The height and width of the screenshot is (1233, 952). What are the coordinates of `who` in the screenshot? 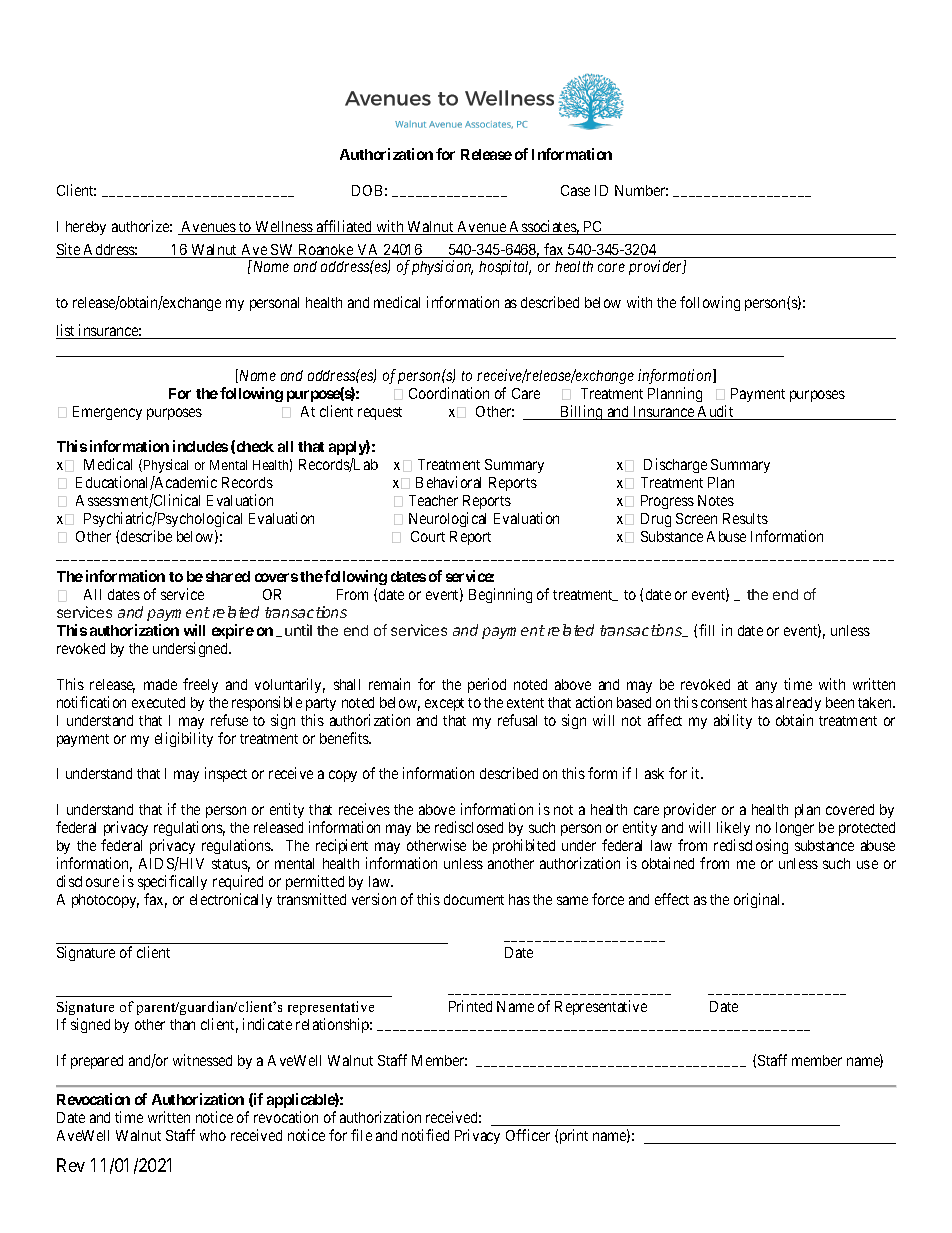 It's located at (213, 1135).
